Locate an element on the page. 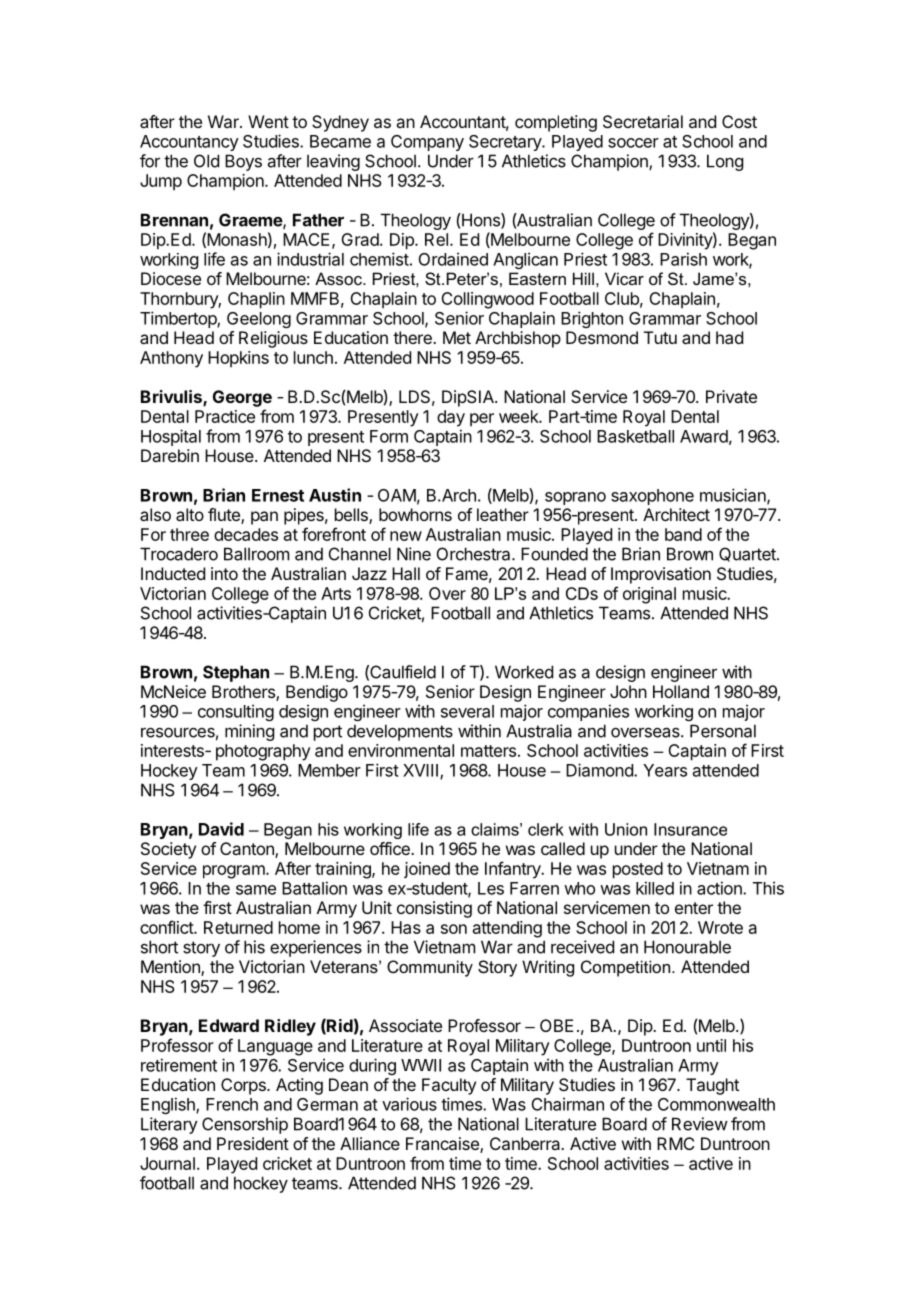 The image size is (924, 1308). Insurance is located at coordinates (690, 829).
